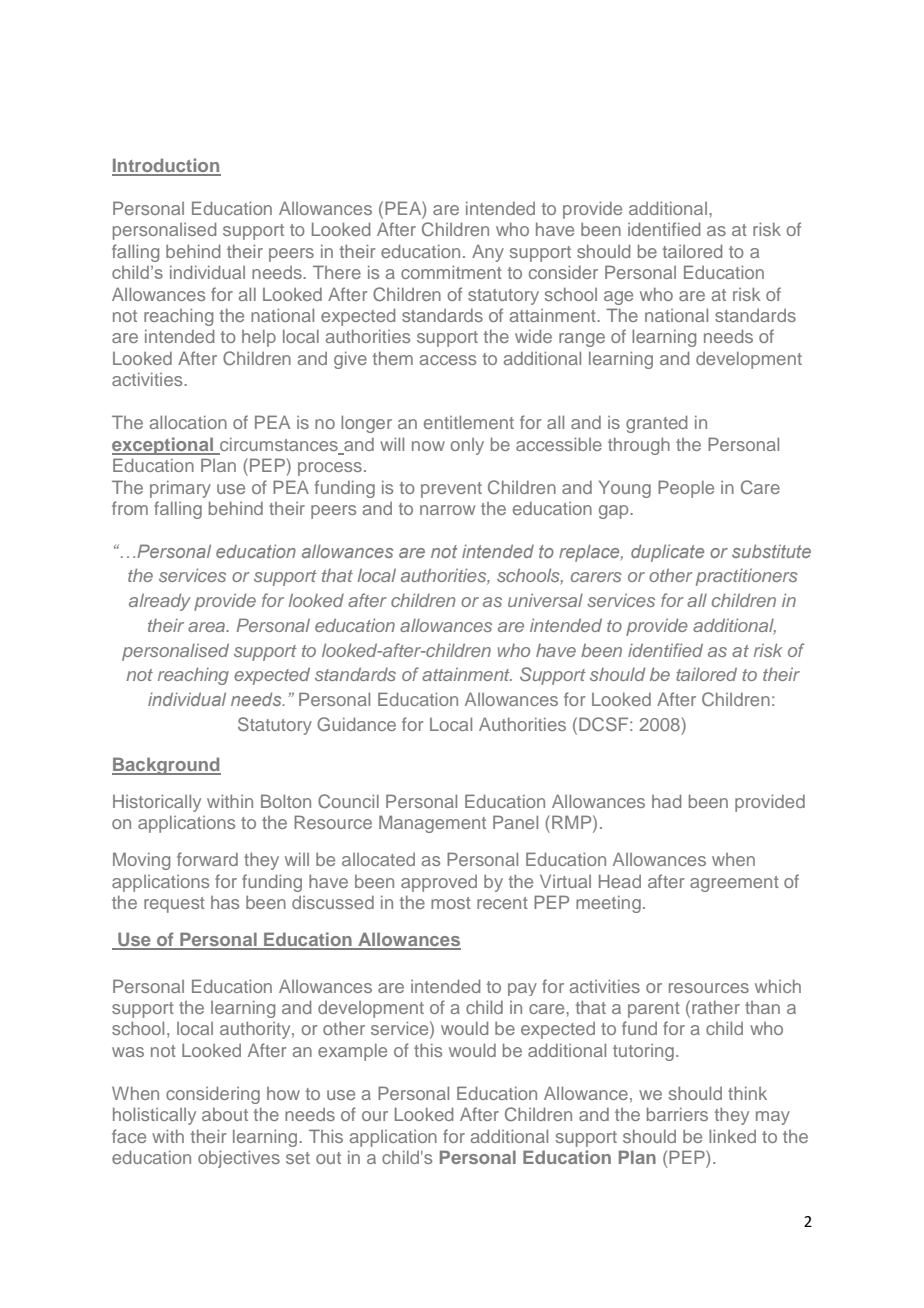 The image size is (924, 1308). What do you see at coordinates (188, 422) in the screenshot?
I see `allocation` at bounding box center [188, 422].
